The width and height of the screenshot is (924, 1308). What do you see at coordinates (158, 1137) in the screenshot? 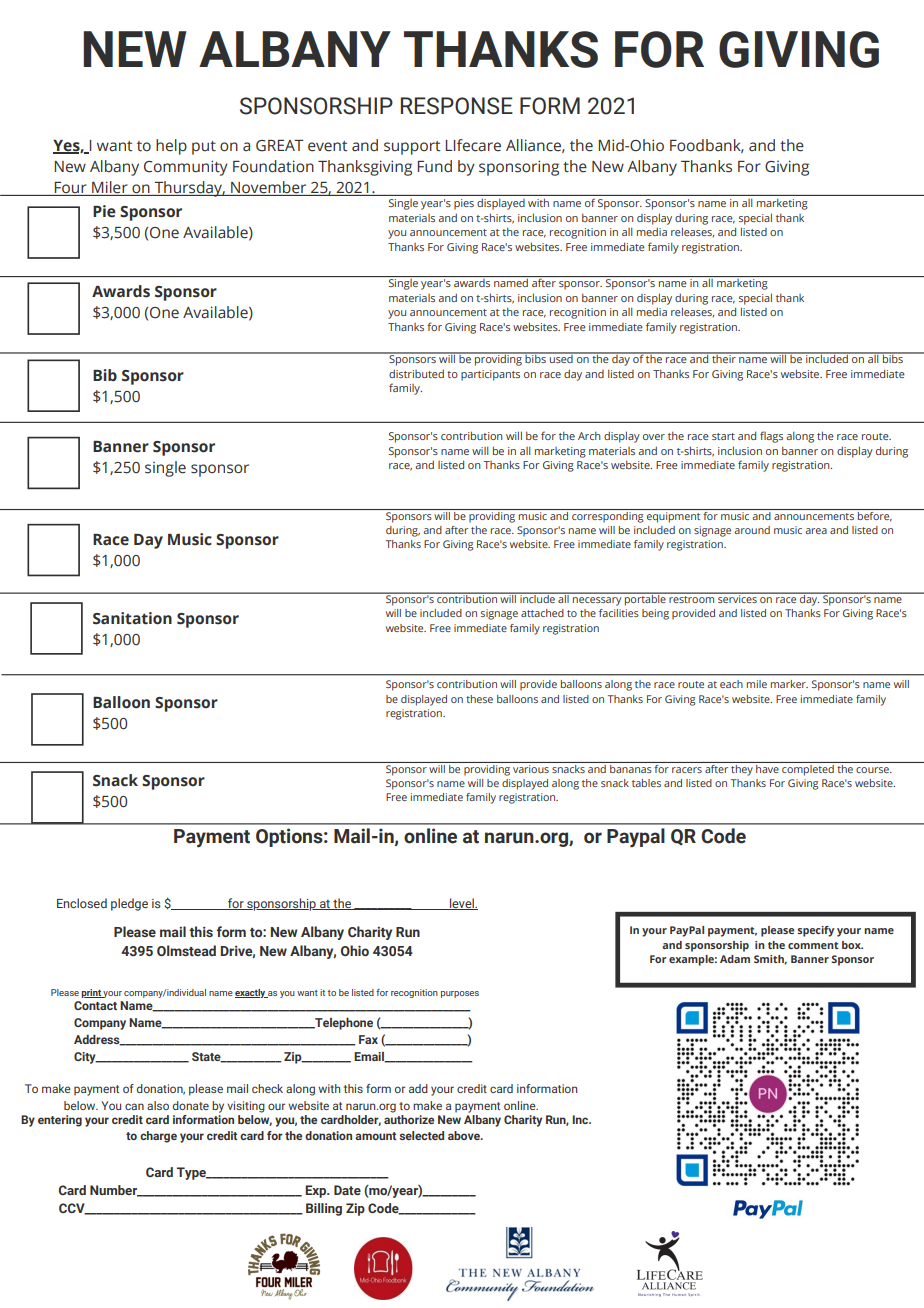
I see `charge` at bounding box center [158, 1137].
